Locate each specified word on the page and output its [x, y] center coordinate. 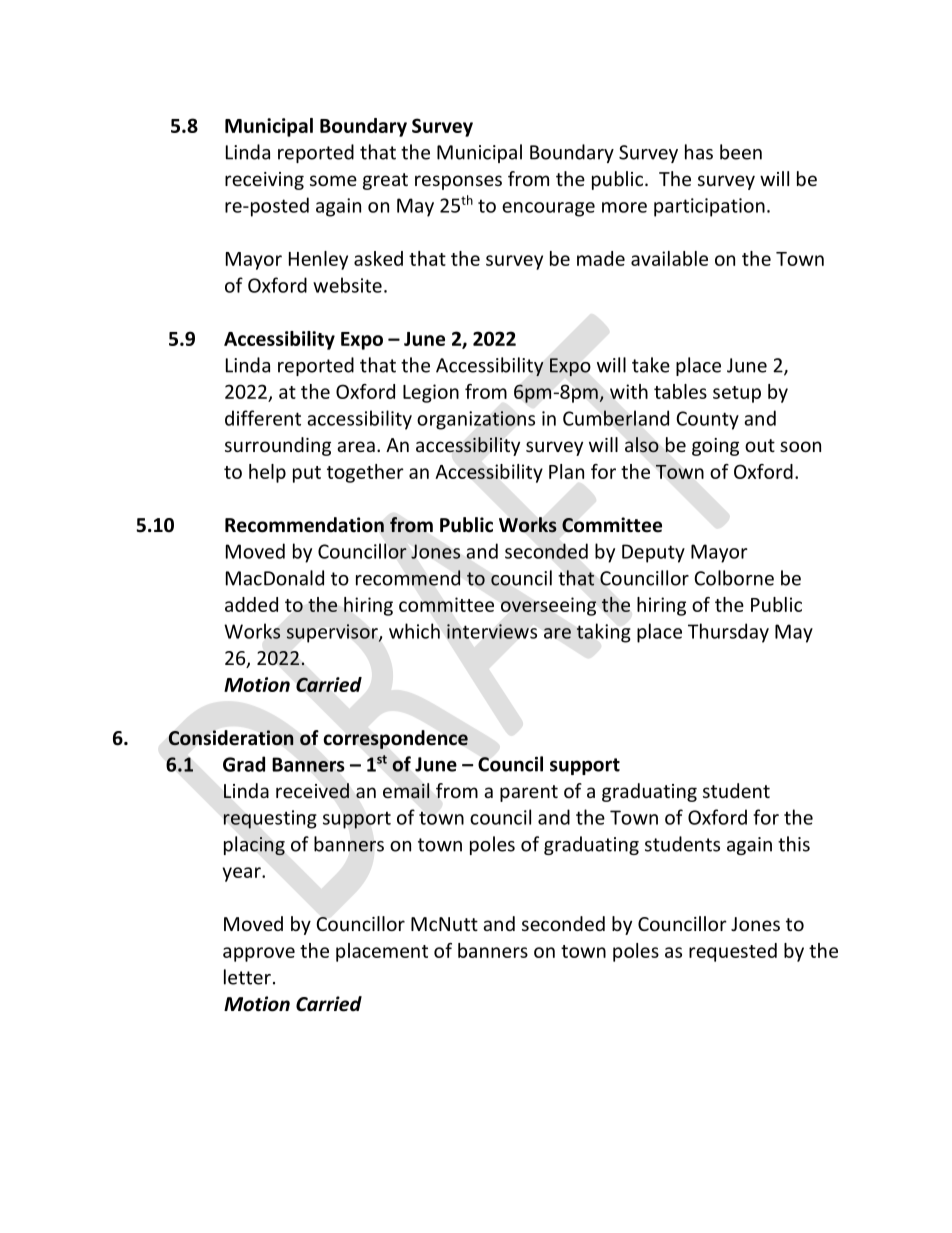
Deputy [653, 553]
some [333, 180]
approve [259, 954]
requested [733, 952]
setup [737, 394]
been [741, 152]
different [263, 418]
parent [529, 793]
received [312, 791]
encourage [548, 209]
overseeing [548, 606]
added [251, 604]
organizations [476, 420]
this [794, 844]
